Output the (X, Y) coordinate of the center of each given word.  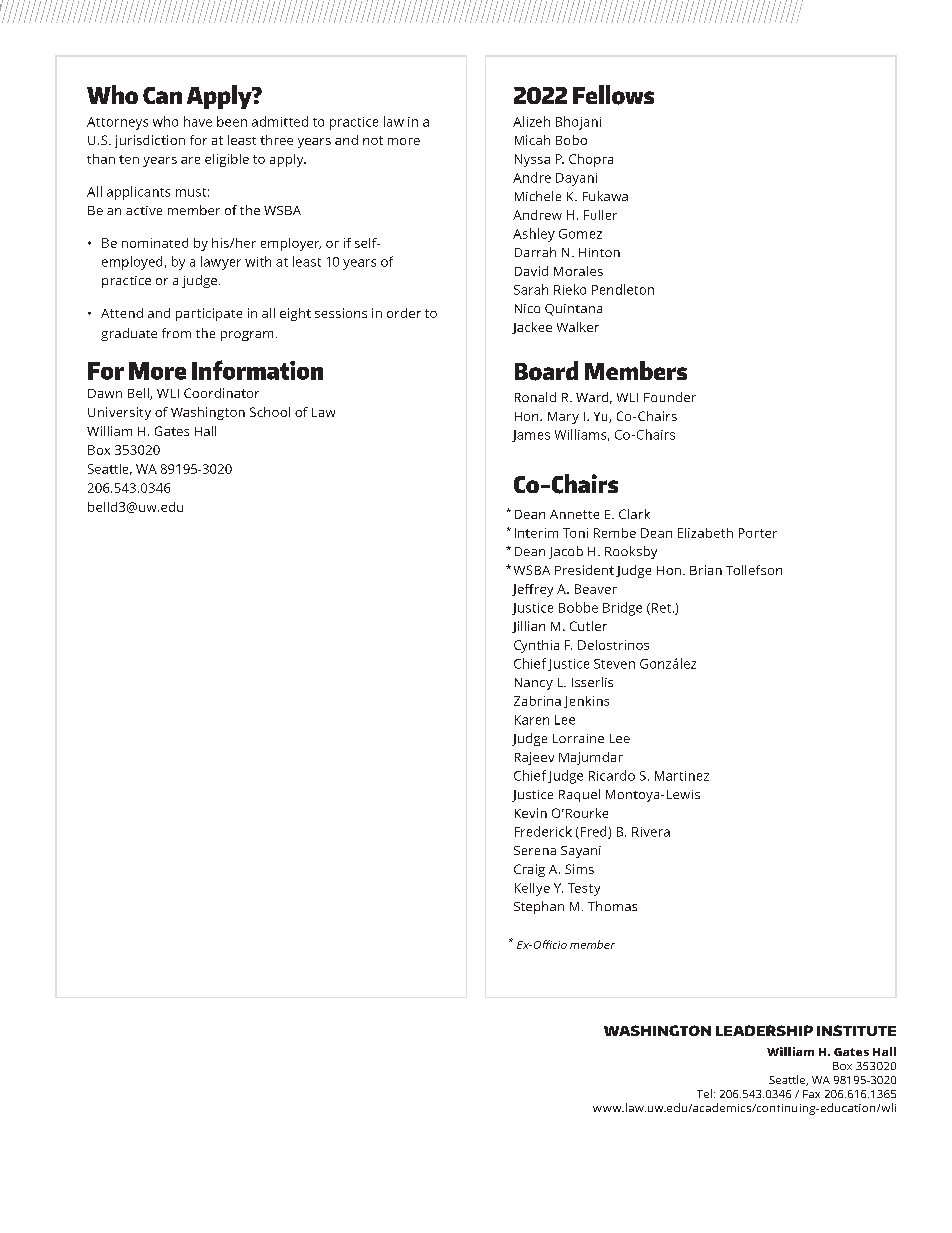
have (198, 121)
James (531, 436)
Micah (532, 140)
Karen (532, 720)
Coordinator (221, 393)
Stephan (539, 907)
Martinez (682, 776)
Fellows (613, 95)
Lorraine (578, 738)
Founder (670, 397)
